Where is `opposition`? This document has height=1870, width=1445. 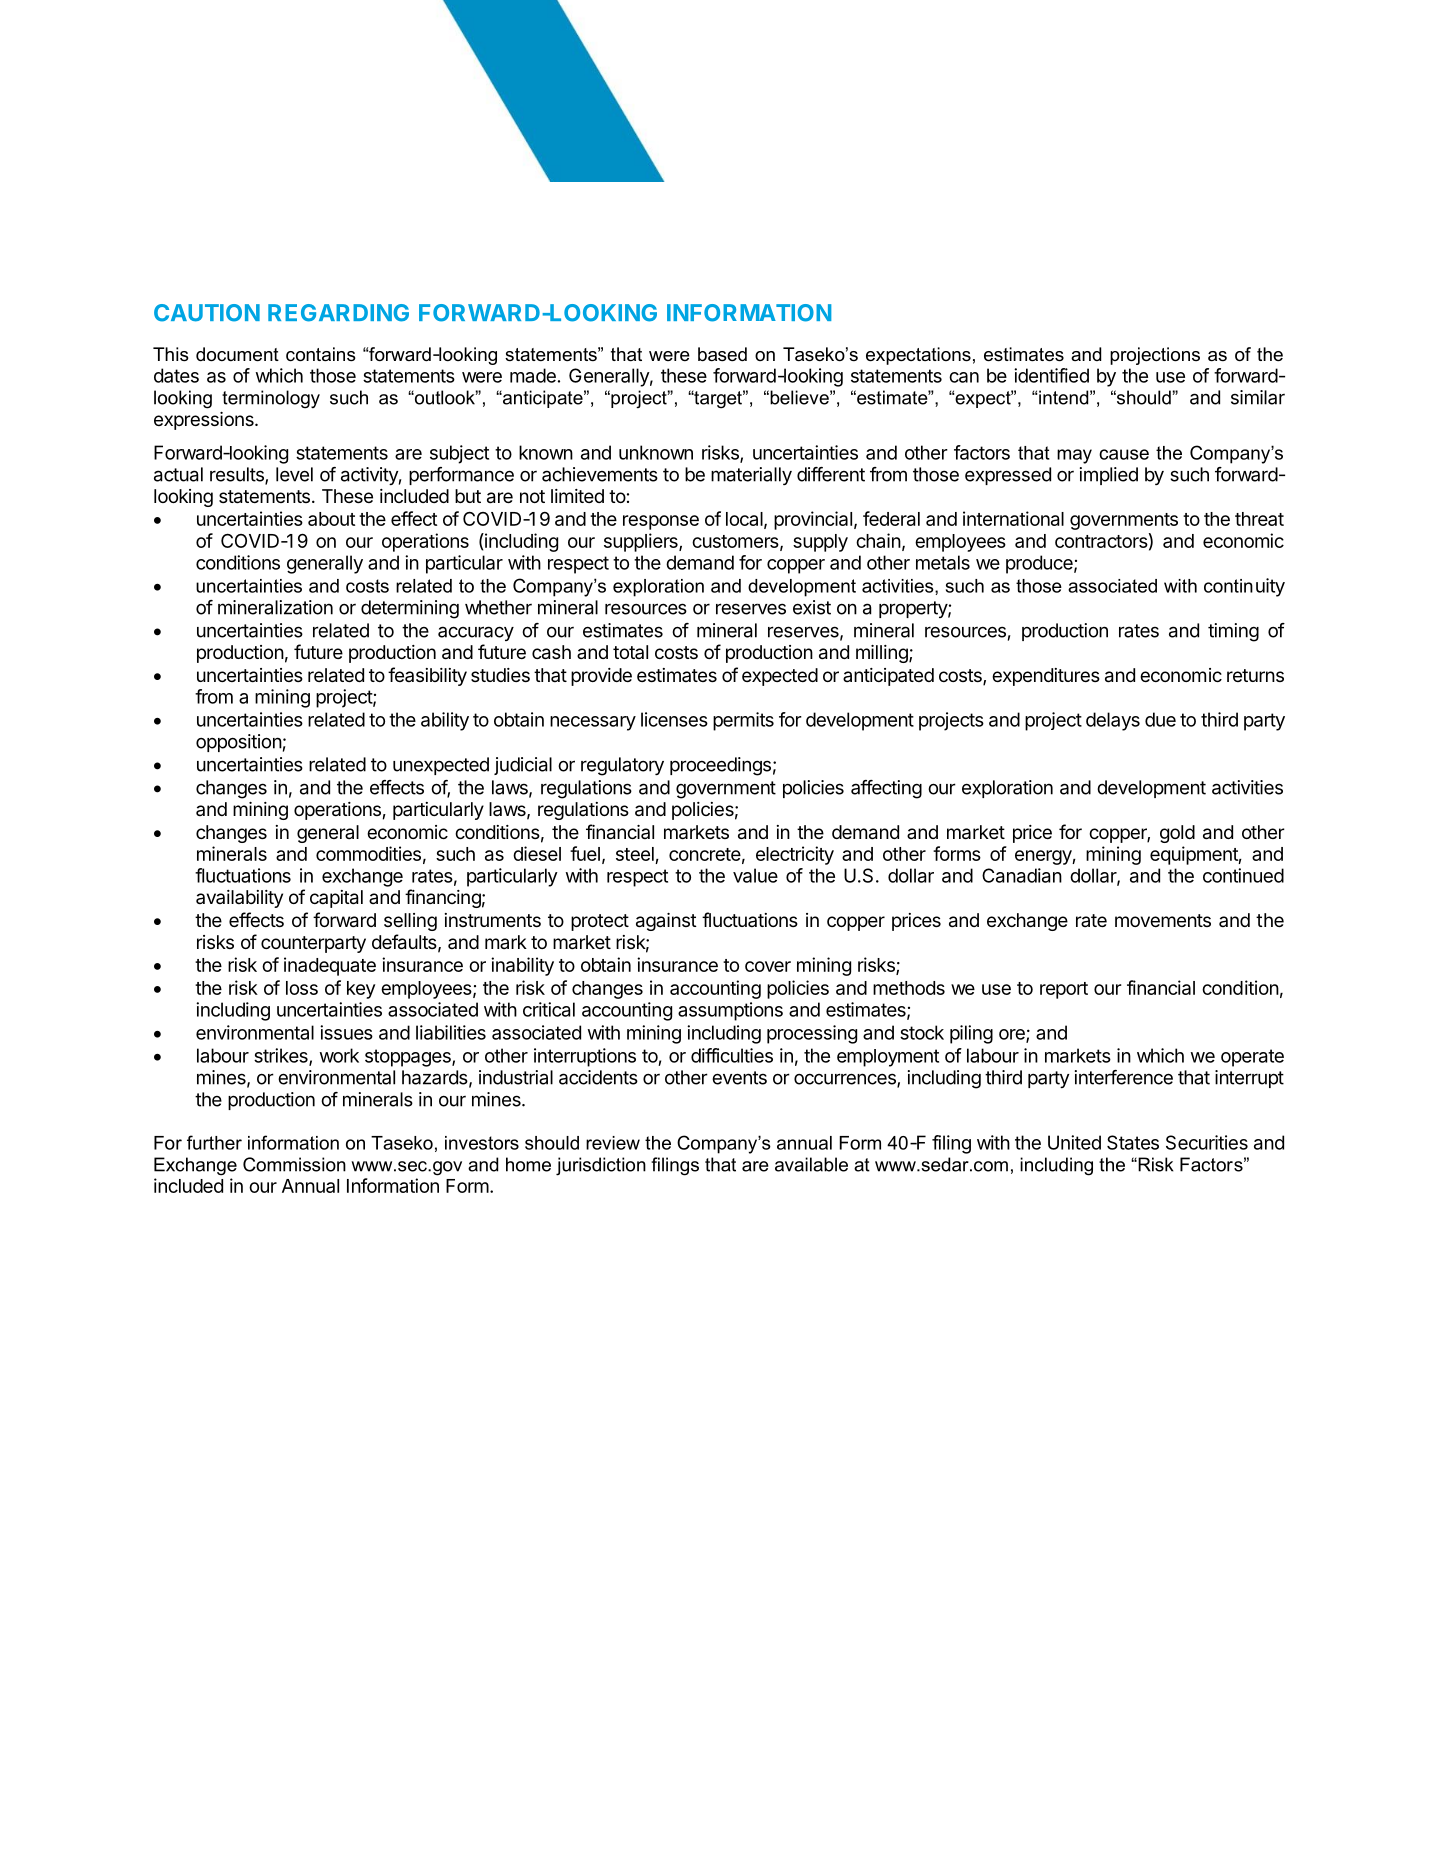 opposition is located at coordinates (239, 743).
